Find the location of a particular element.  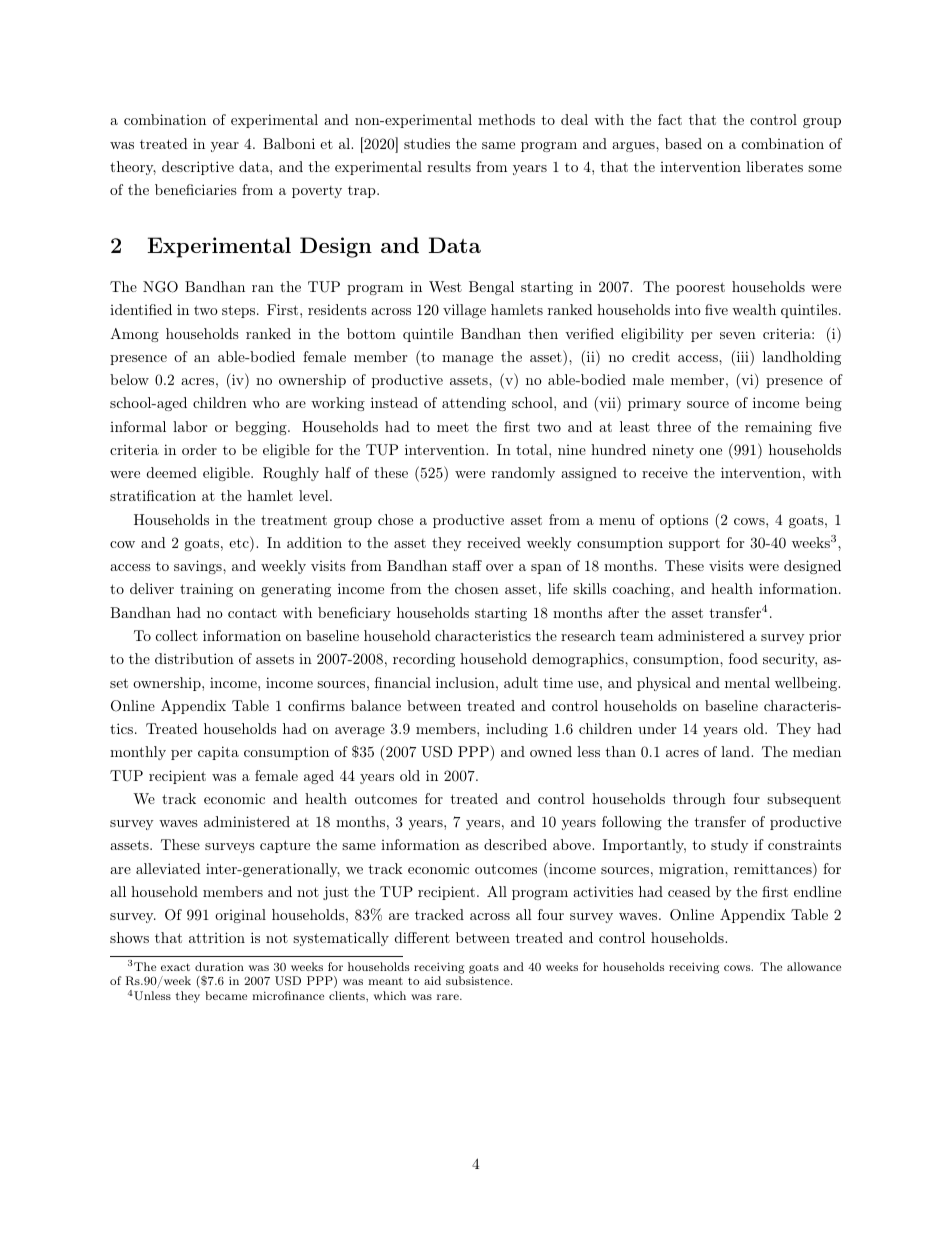

distribution is located at coordinates (194, 658).
